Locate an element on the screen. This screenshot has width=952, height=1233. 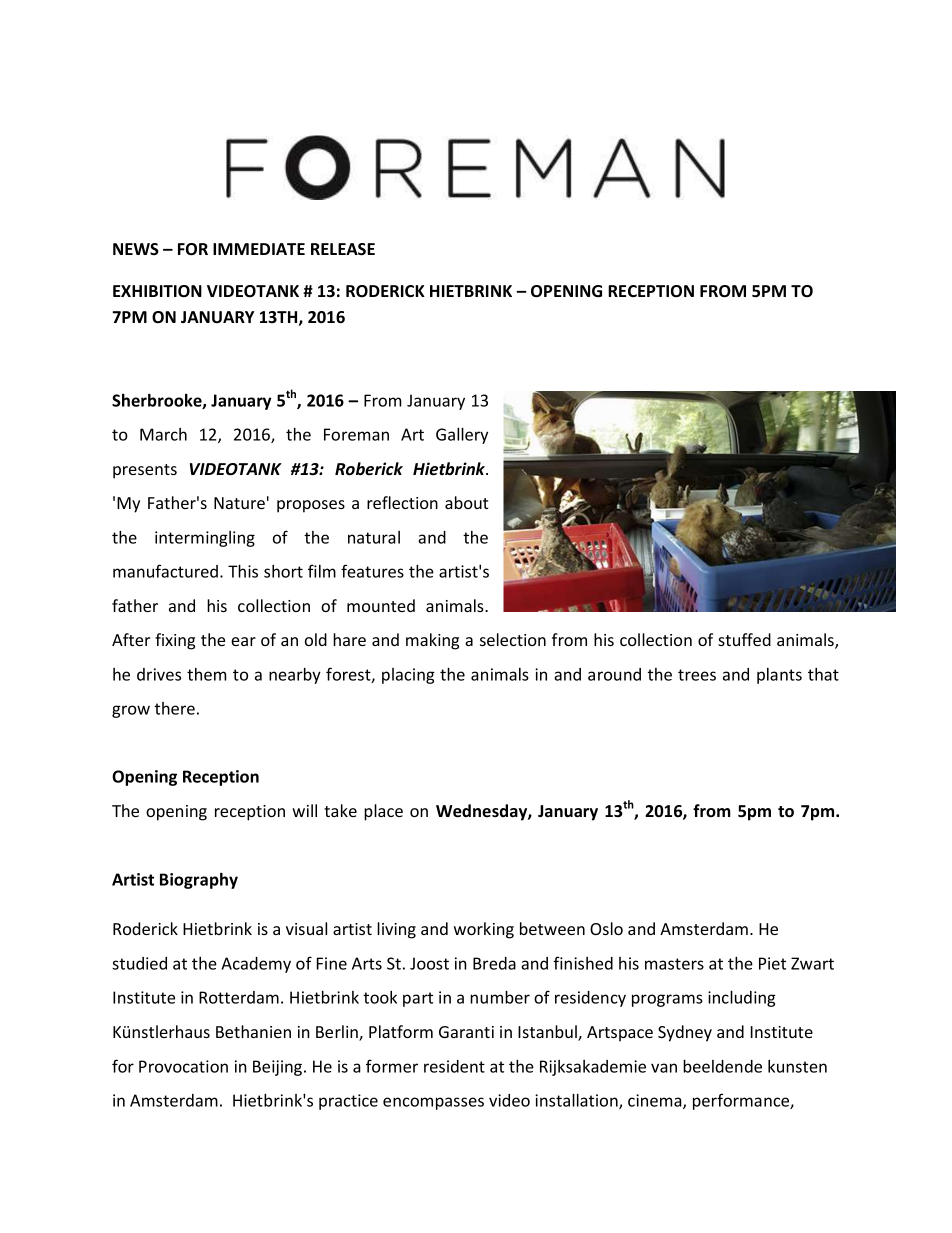
stuffed is located at coordinates (744, 639).
